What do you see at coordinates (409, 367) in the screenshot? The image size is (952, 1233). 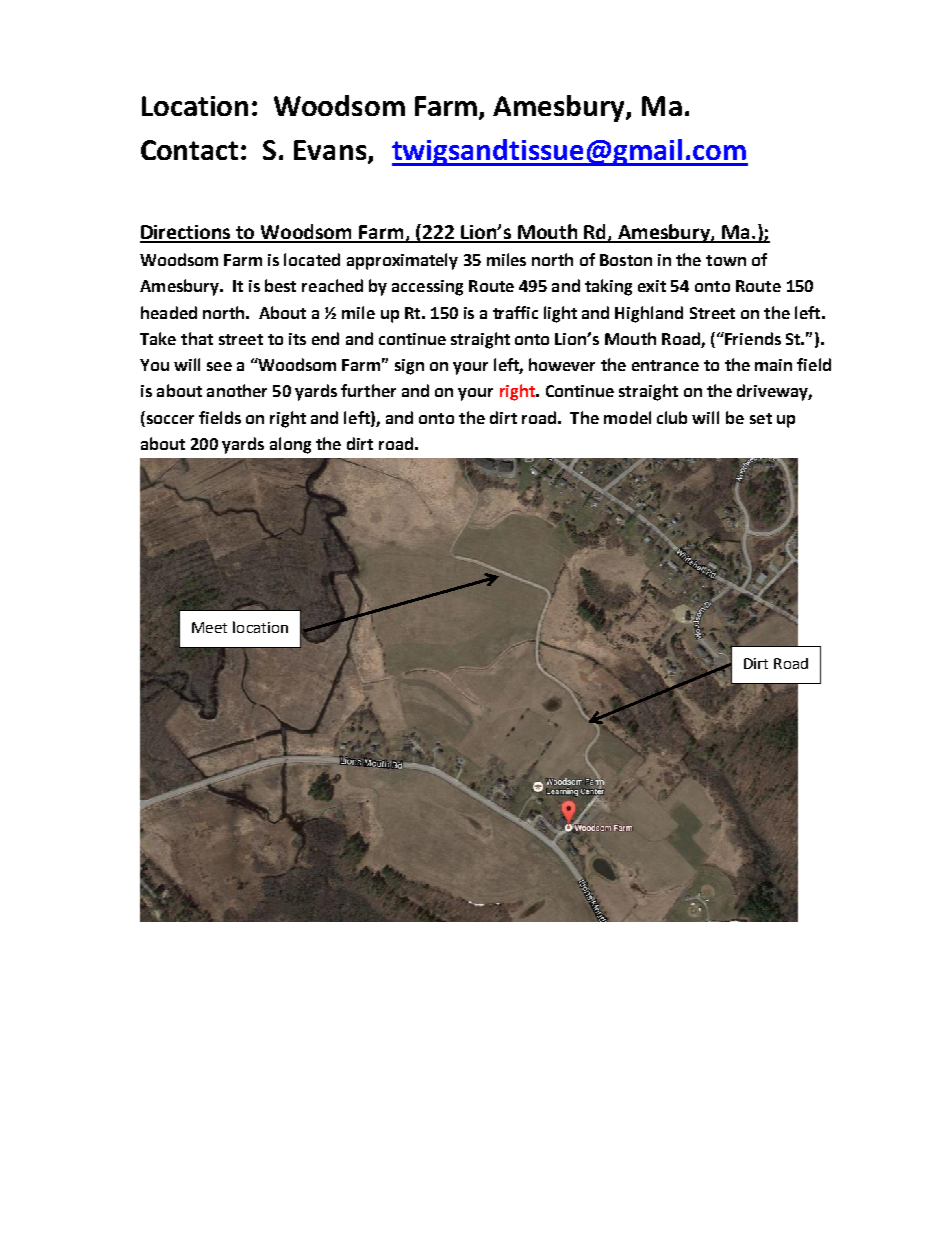 I see `sign` at bounding box center [409, 367].
